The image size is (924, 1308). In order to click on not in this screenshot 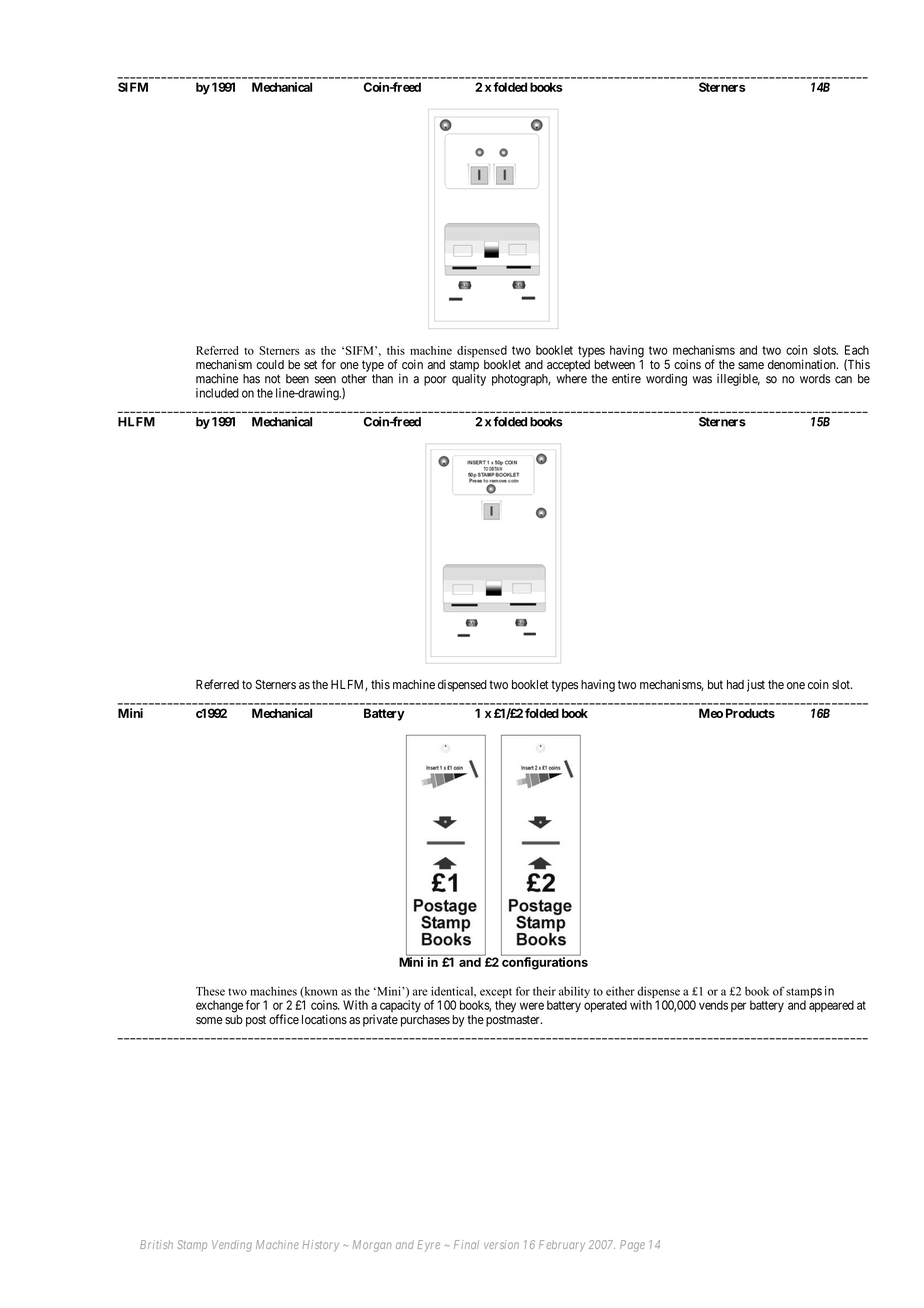, I will do `click(272, 379)`.
